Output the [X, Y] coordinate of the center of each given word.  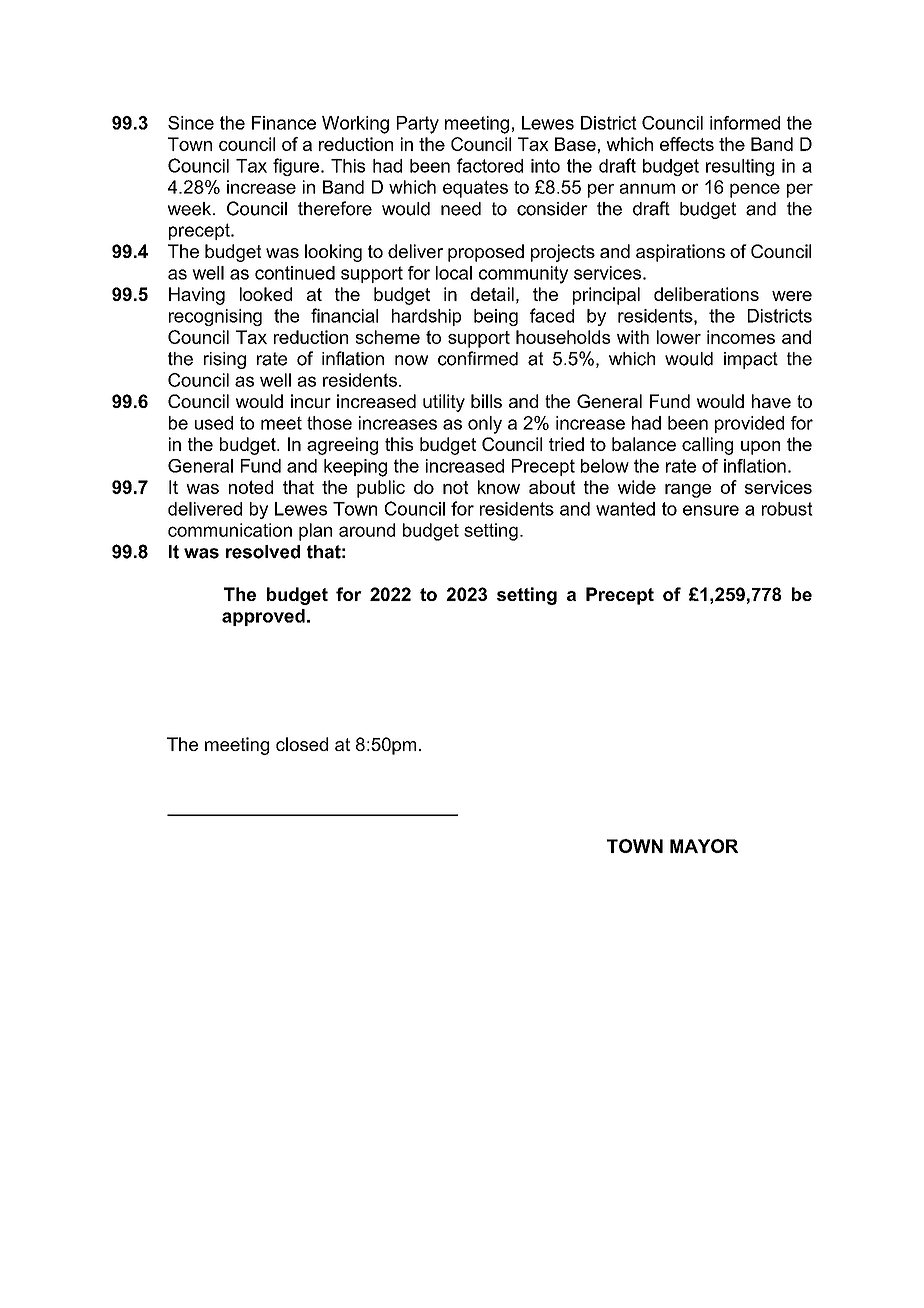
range [688, 491]
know [499, 487]
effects [687, 144]
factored [490, 165]
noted [251, 487]
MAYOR [704, 846]
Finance [284, 123]
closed [302, 744]
